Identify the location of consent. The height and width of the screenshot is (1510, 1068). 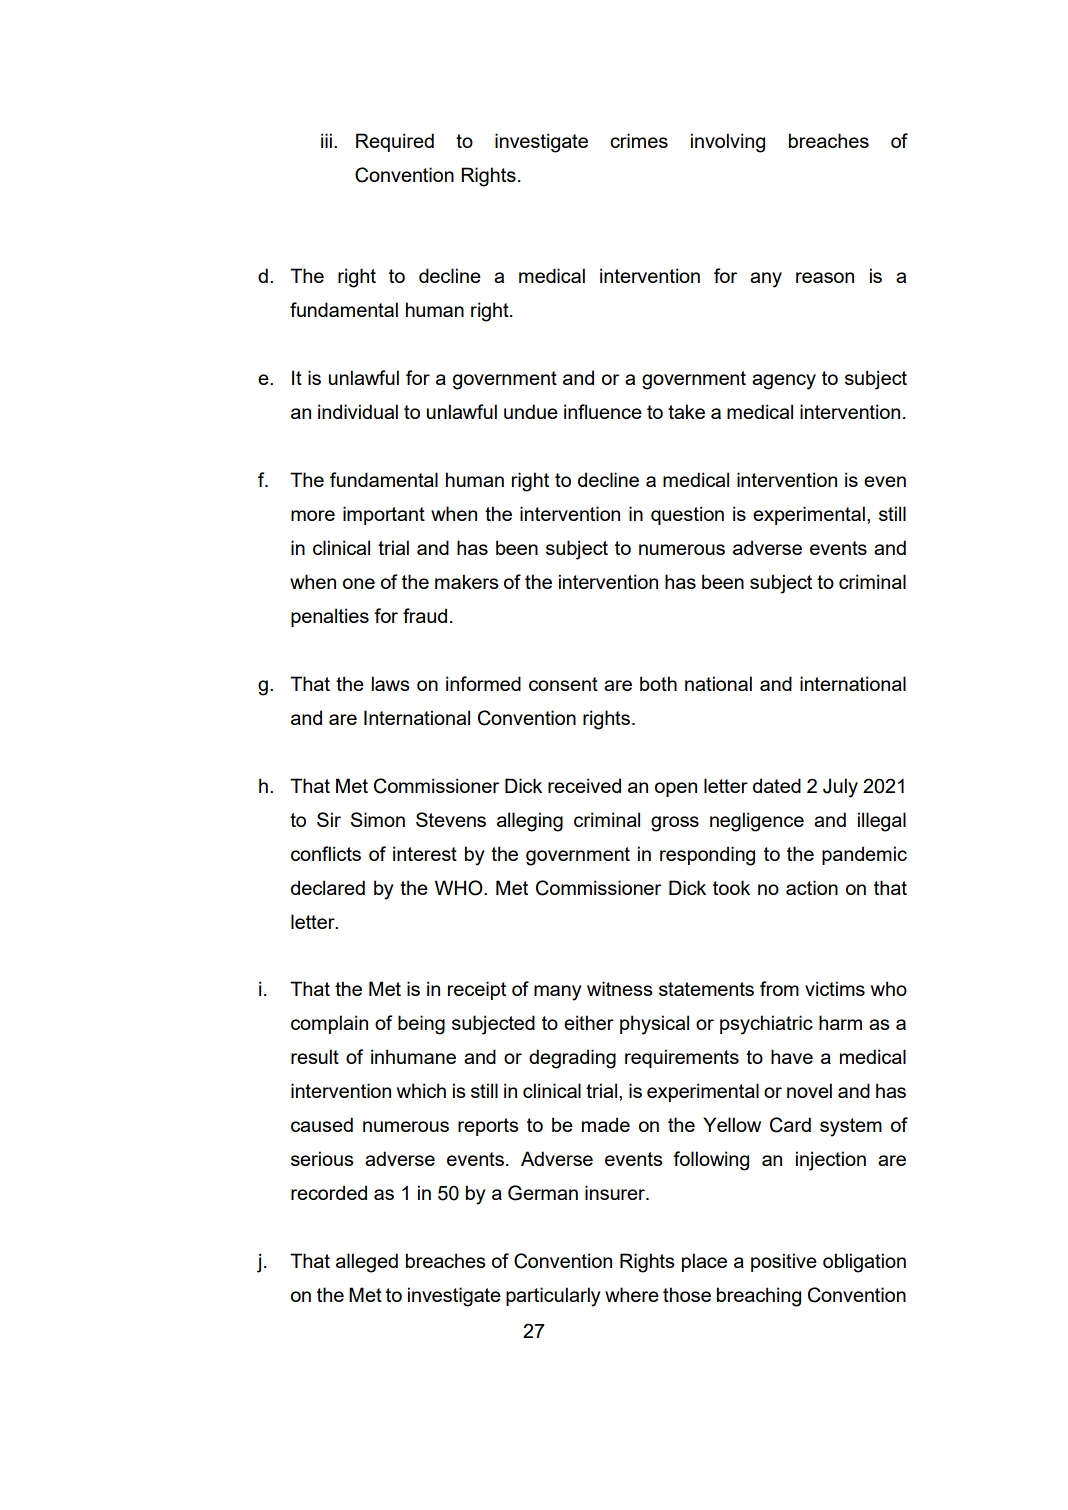
(563, 684).
